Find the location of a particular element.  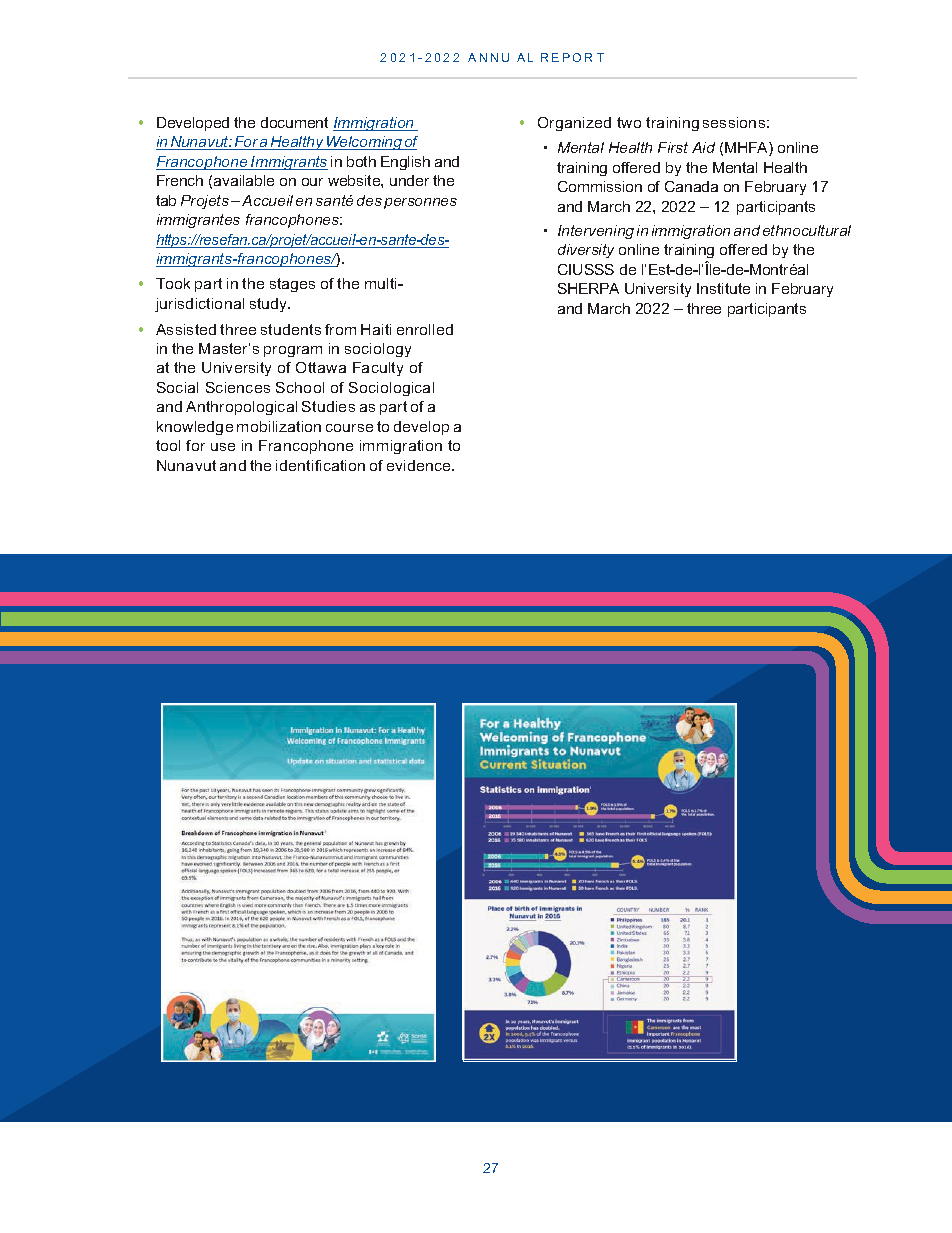

course is located at coordinates (349, 428).
